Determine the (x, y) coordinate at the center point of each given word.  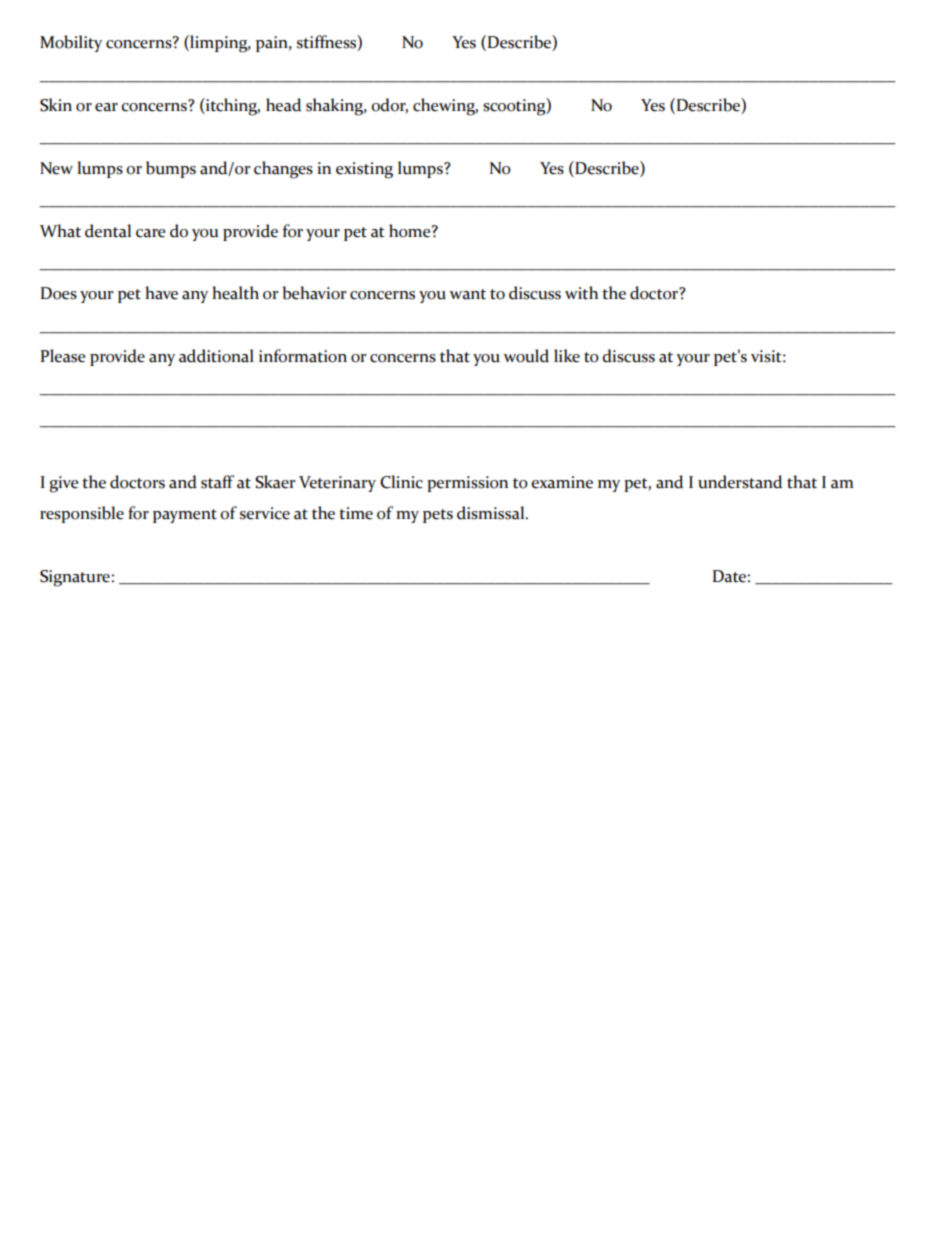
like (567, 356)
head (283, 105)
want (467, 294)
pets (438, 516)
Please (62, 356)
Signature (75, 578)
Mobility (71, 43)
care (150, 233)
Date (729, 576)
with (581, 293)
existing (364, 170)
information (303, 356)
